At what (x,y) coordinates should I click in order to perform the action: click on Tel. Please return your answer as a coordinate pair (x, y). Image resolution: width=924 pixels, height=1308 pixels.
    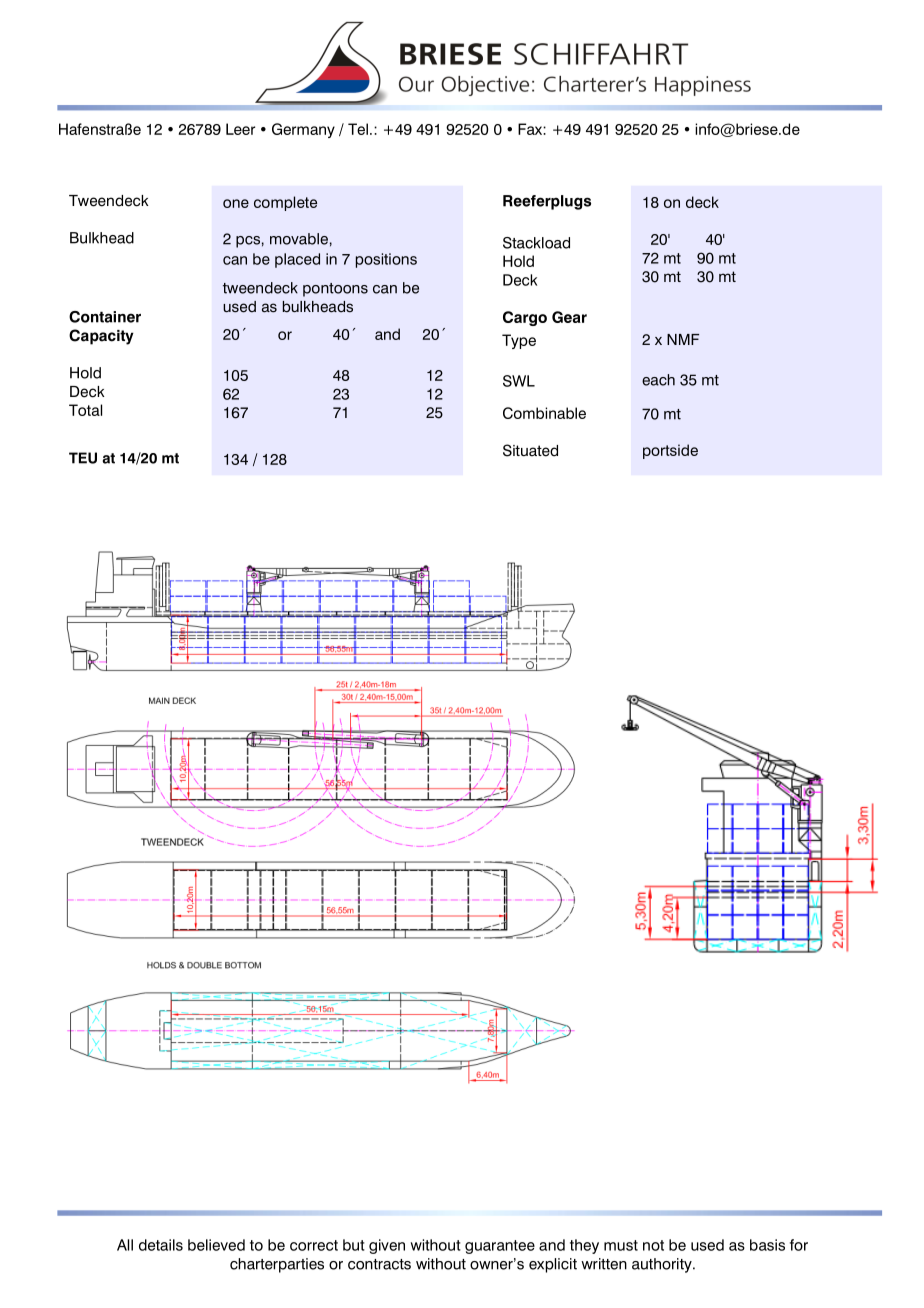
    Looking at the image, I should click on (358, 129).
